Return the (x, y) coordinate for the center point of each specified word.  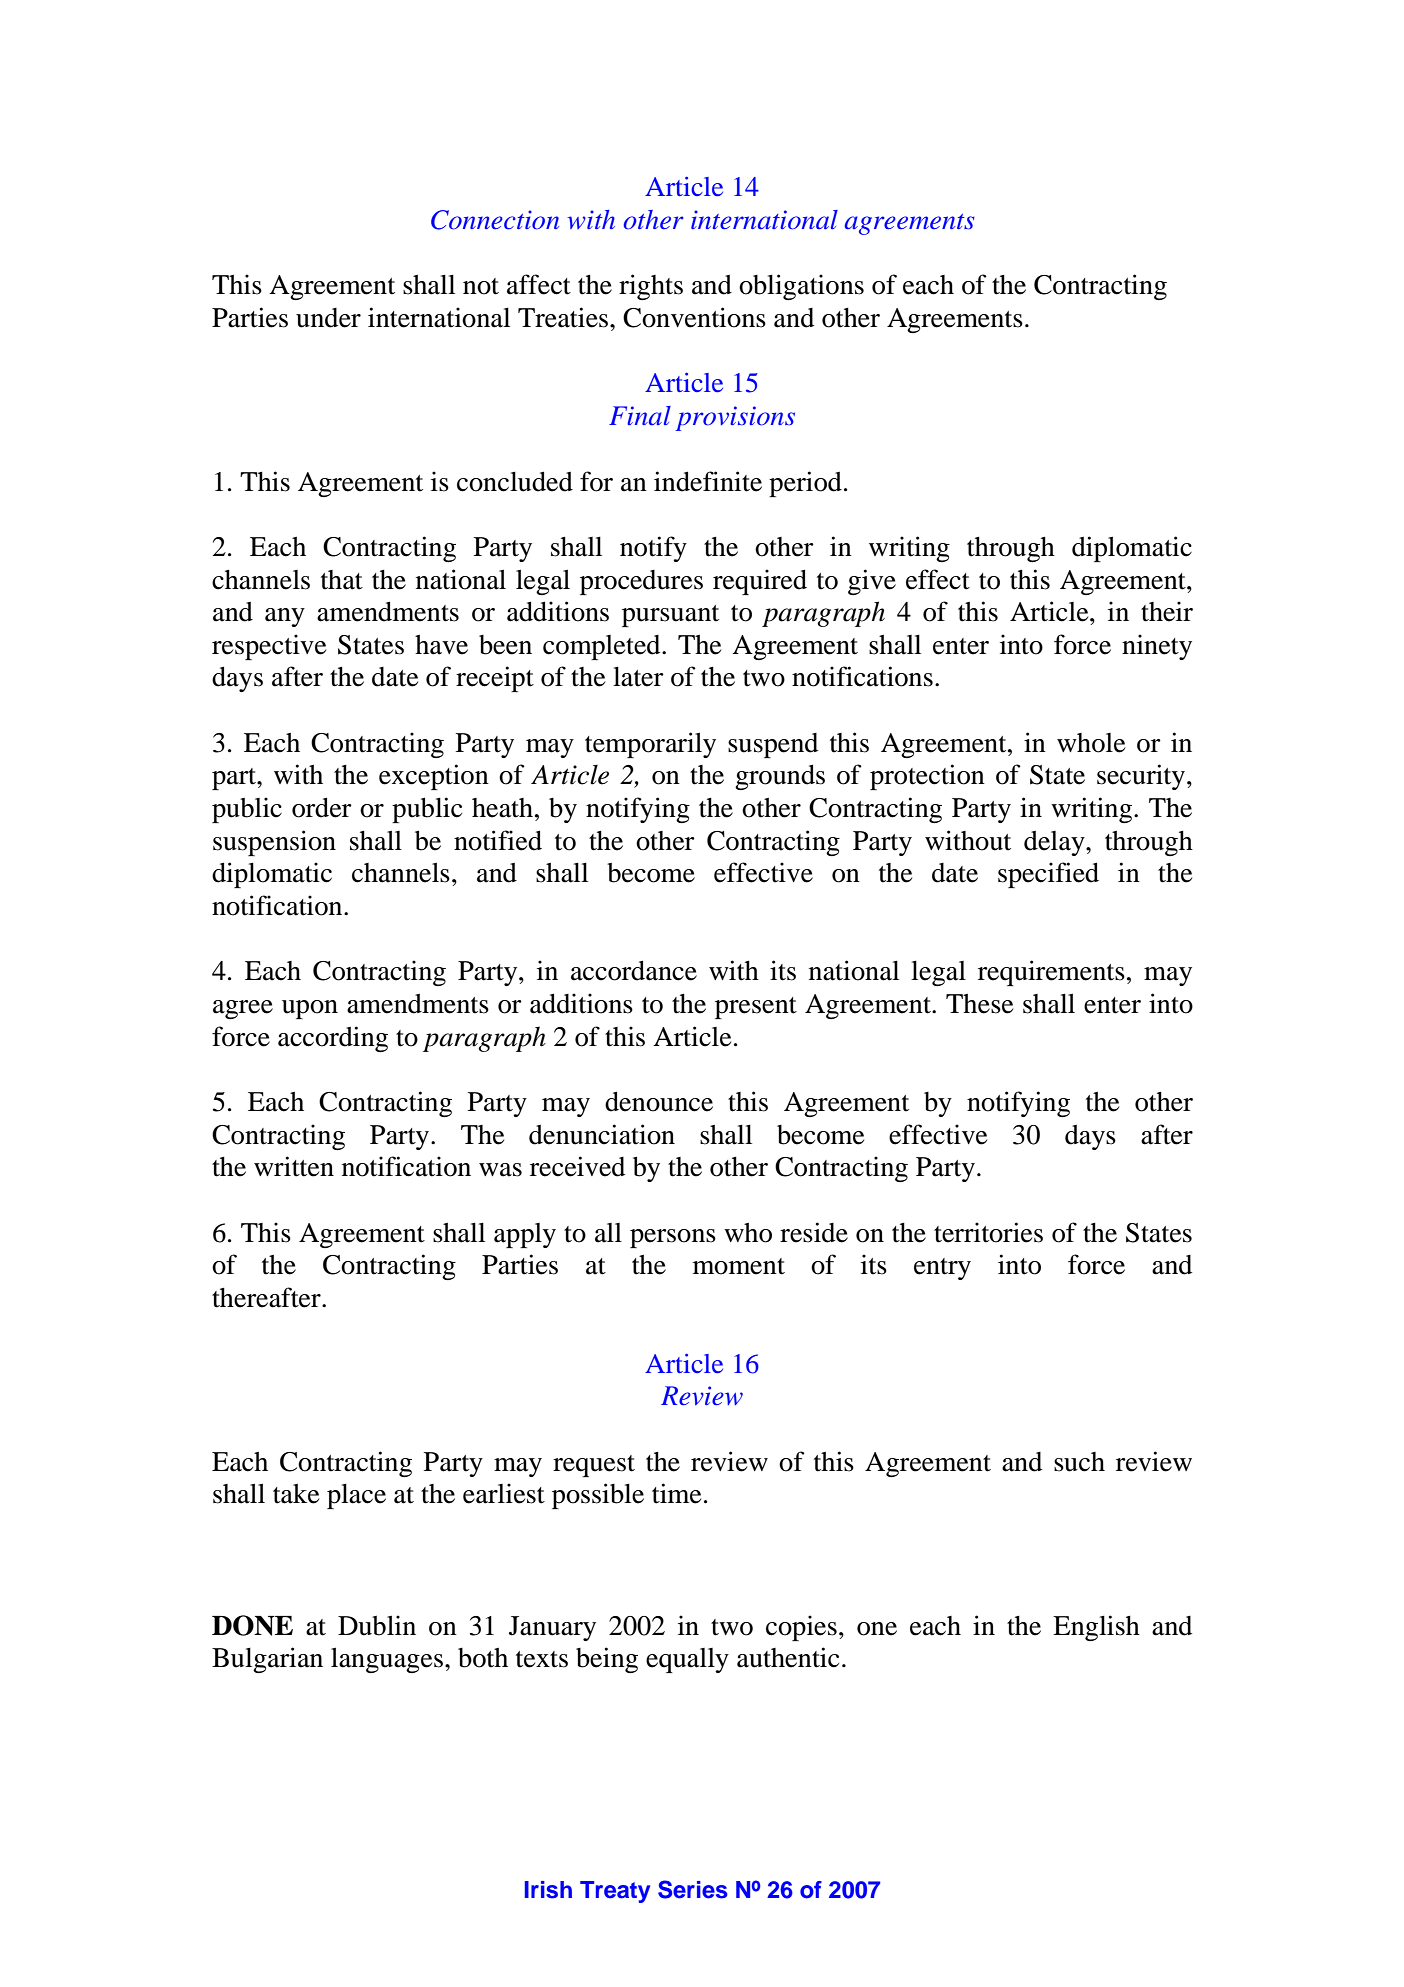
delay (1055, 843)
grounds (780, 777)
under (328, 318)
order (322, 807)
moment (739, 1266)
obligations (801, 287)
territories (988, 1232)
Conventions (694, 317)
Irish (548, 1890)
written (294, 1166)
